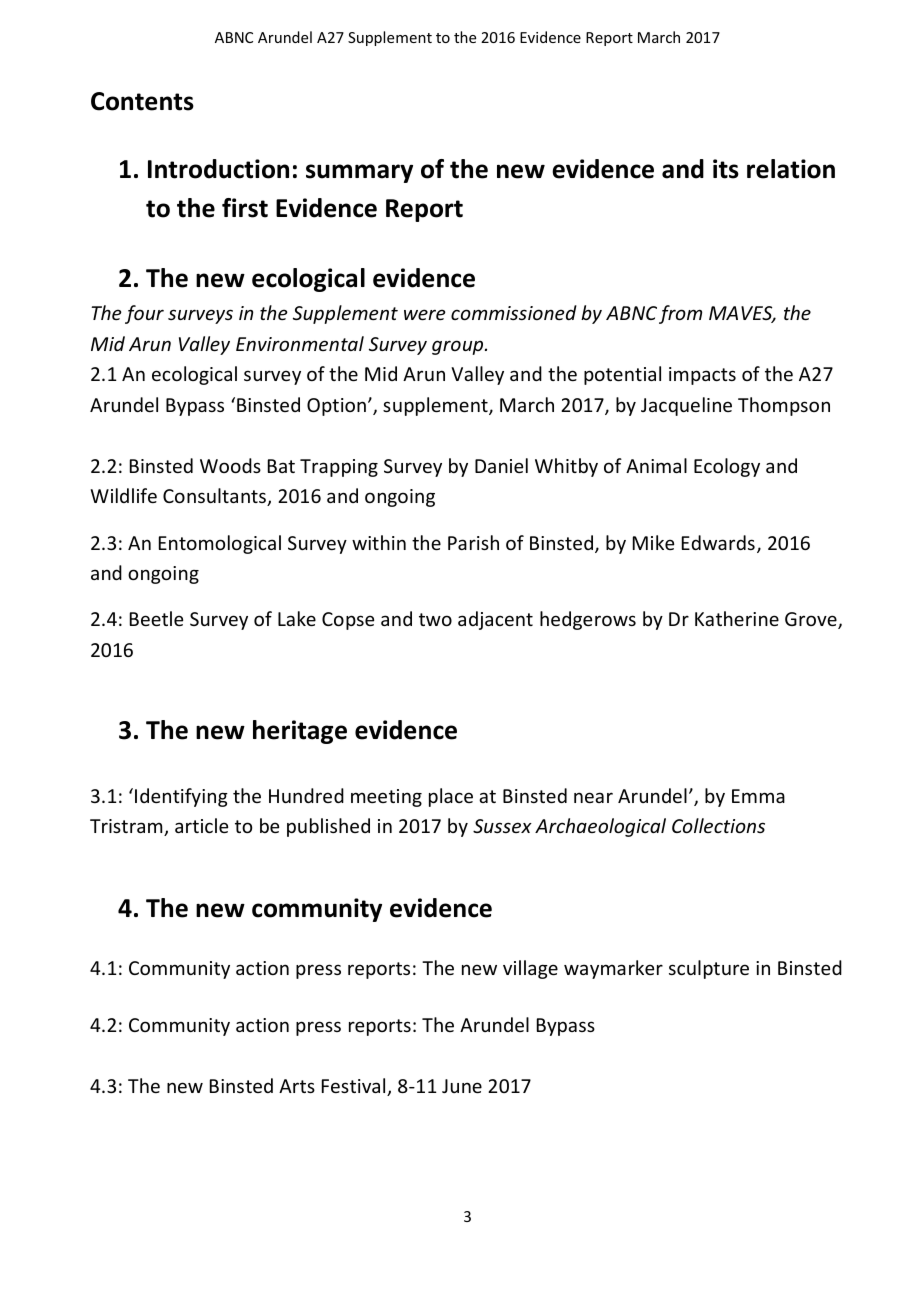 This image has height=1308, width=924. What do you see at coordinates (462, 1086) in the image?
I see `June` at bounding box center [462, 1086].
